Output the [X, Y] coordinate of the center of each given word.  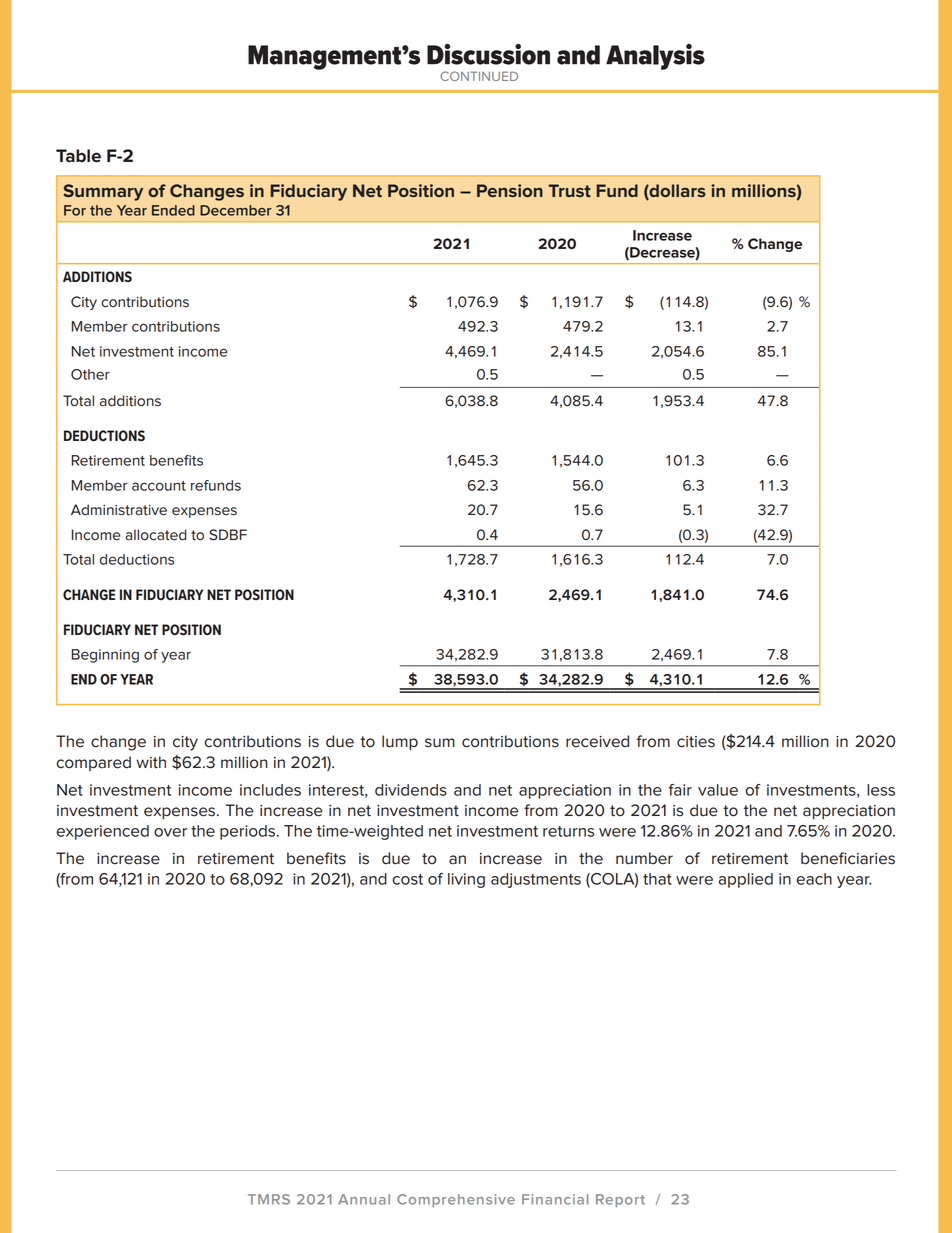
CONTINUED [479, 76]
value [718, 790]
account [159, 486]
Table [78, 156]
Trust [570, 190]
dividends [411, 790]
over [170, 832]
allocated [155, 535]
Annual [364, 1199]
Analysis [655, 57]
